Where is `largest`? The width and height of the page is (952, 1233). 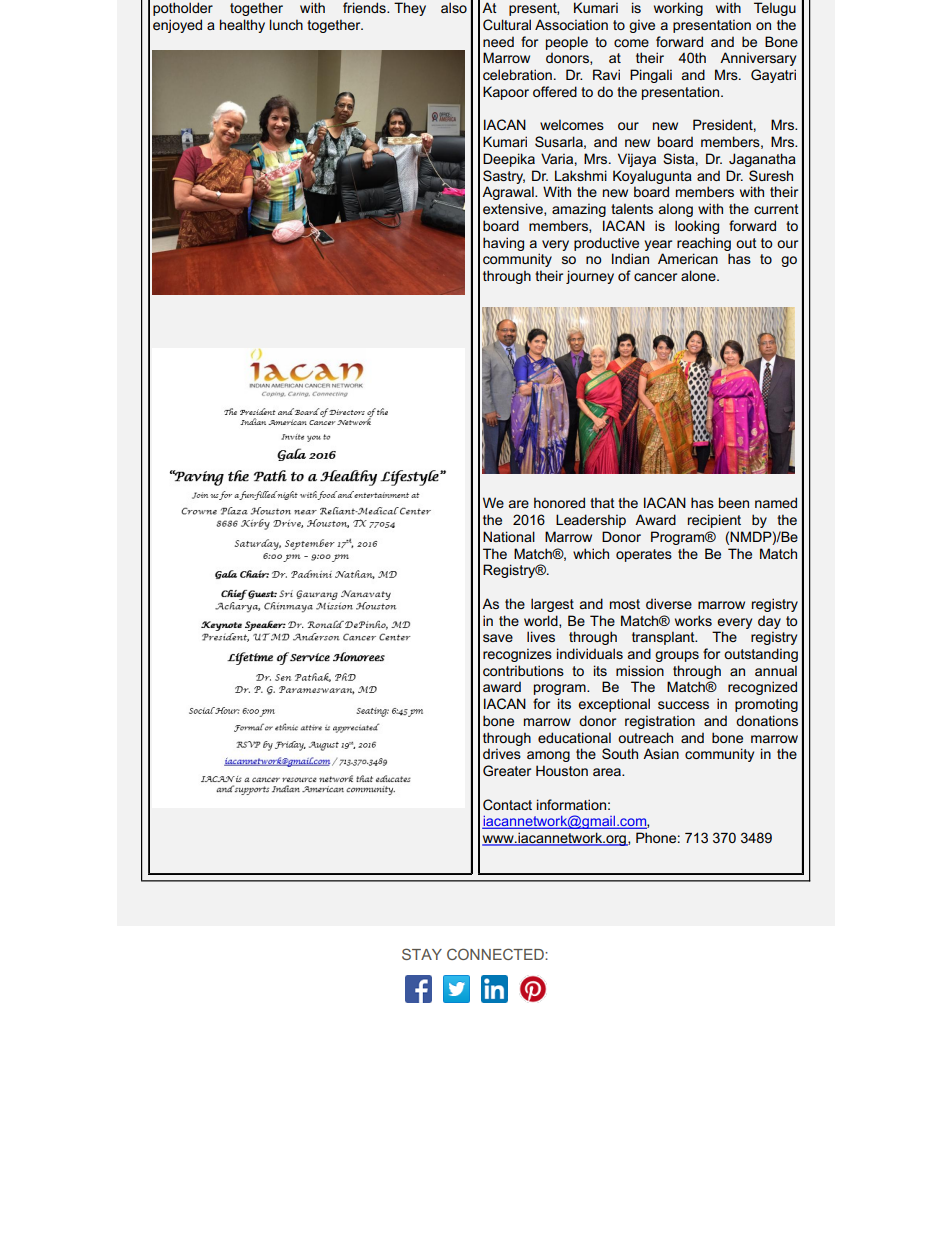
largest is located at coordinates (552, 605).
